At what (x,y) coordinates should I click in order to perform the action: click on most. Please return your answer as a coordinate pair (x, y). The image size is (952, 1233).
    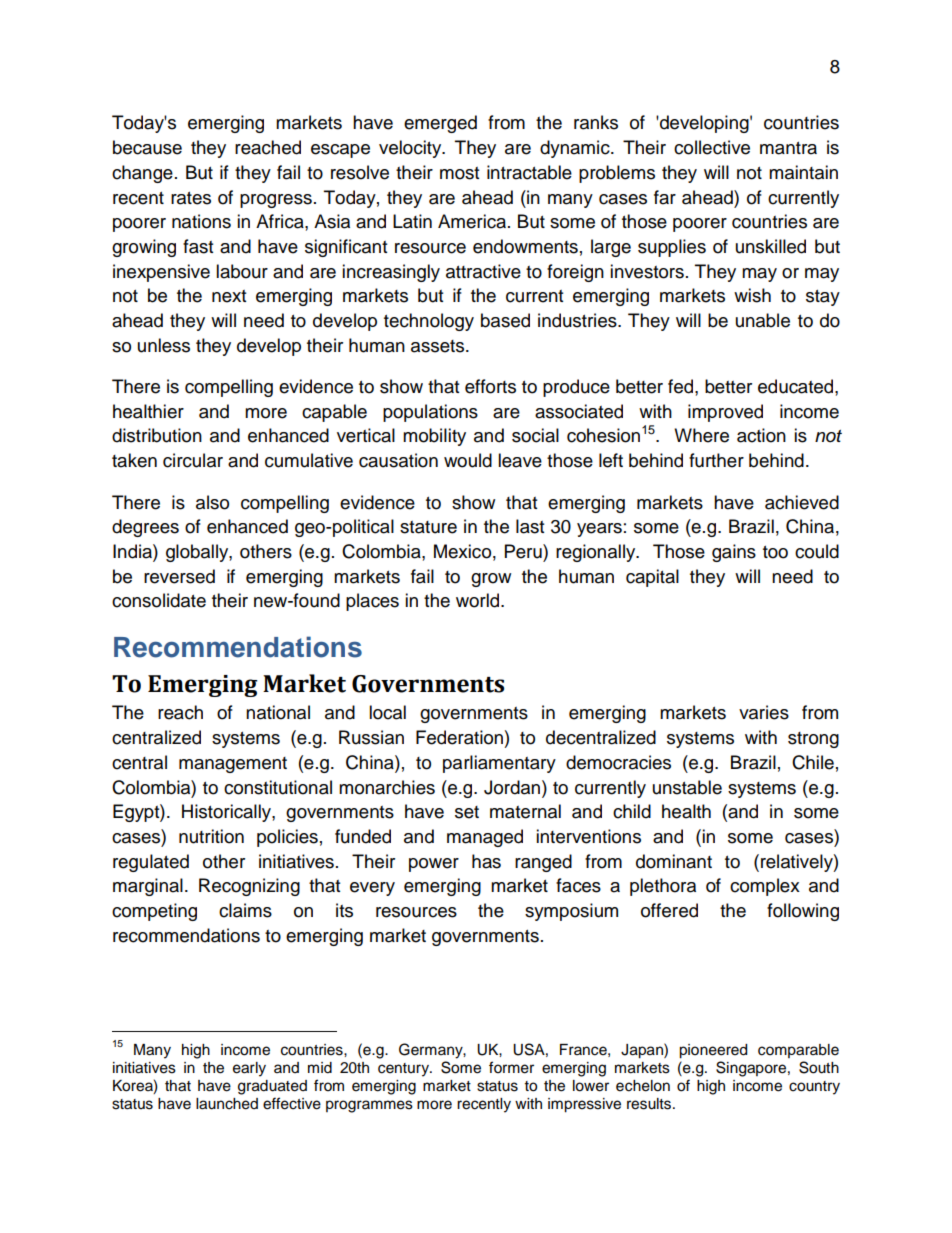
    Looking at the image, I should click on (459, 173).
